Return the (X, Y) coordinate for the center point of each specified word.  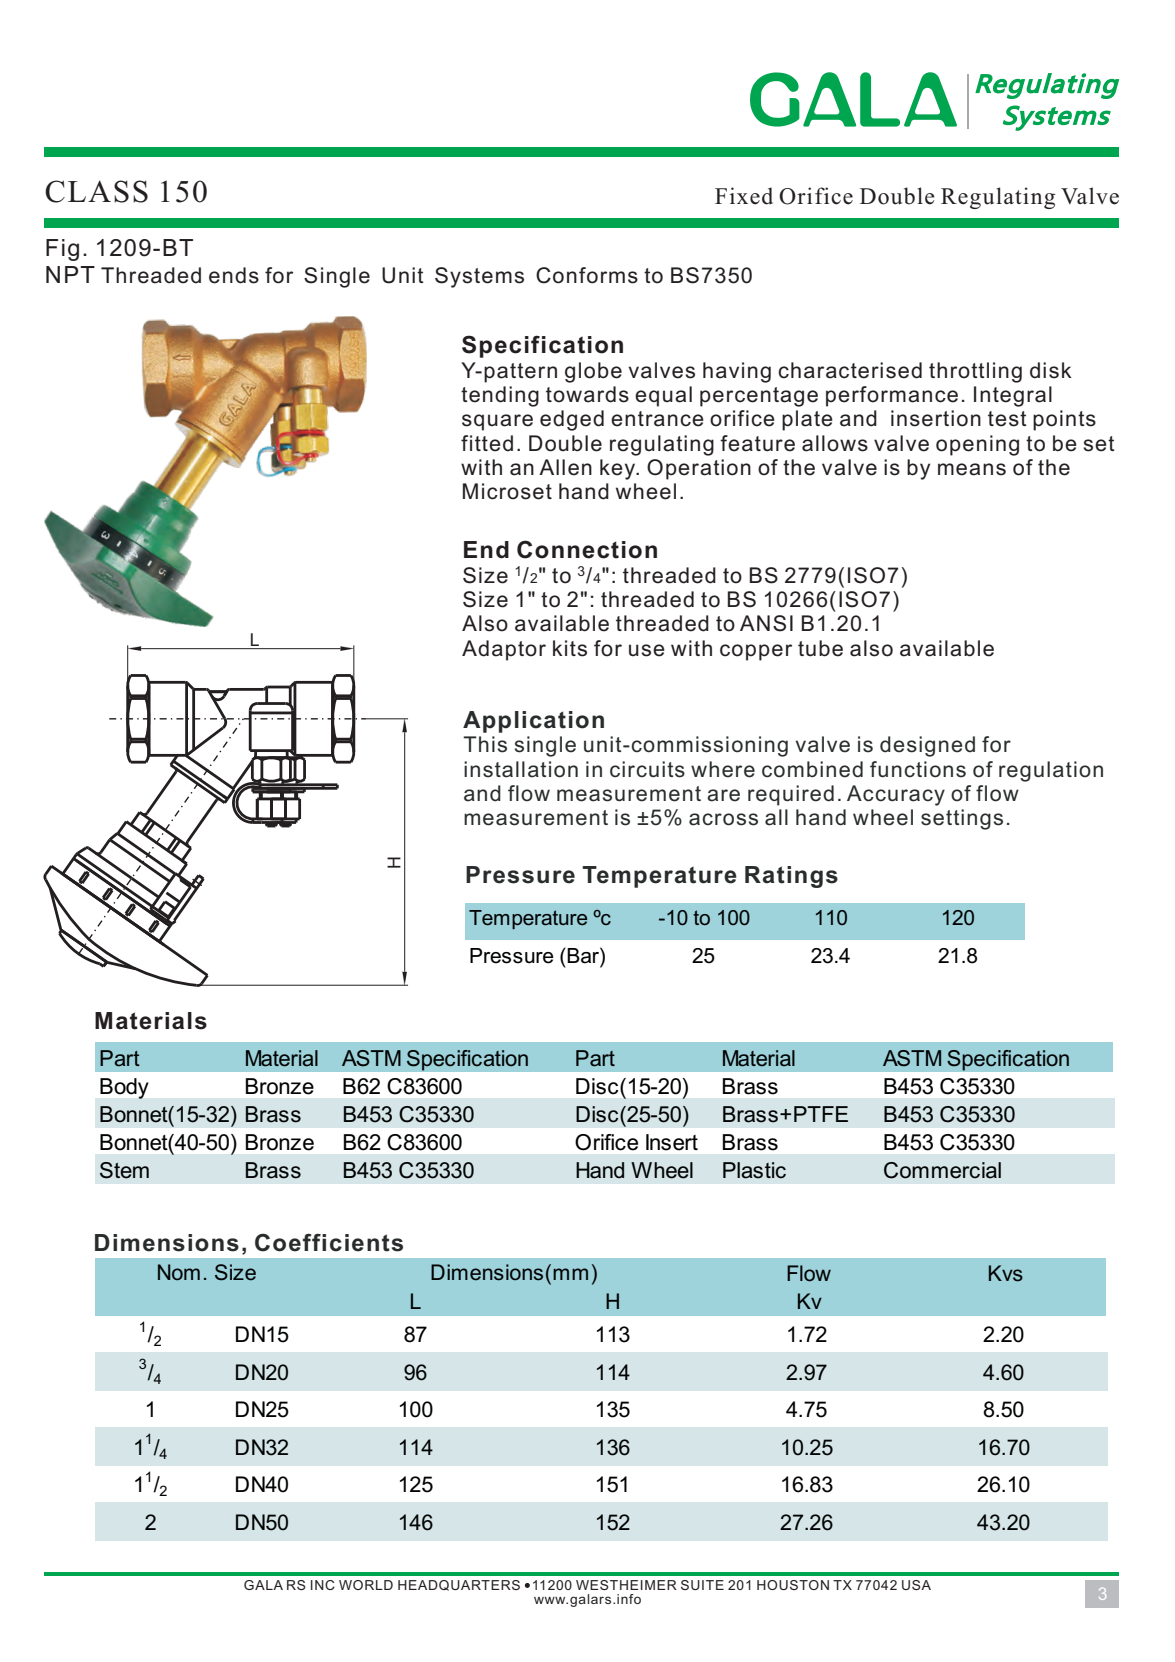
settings (962, 819)
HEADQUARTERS (459, 1585)
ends (234, 275)
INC (323, 1585)
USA (916, 1585)
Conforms (587, 275)
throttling (975, 372)
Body (124, 1088)
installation (521, 769)
